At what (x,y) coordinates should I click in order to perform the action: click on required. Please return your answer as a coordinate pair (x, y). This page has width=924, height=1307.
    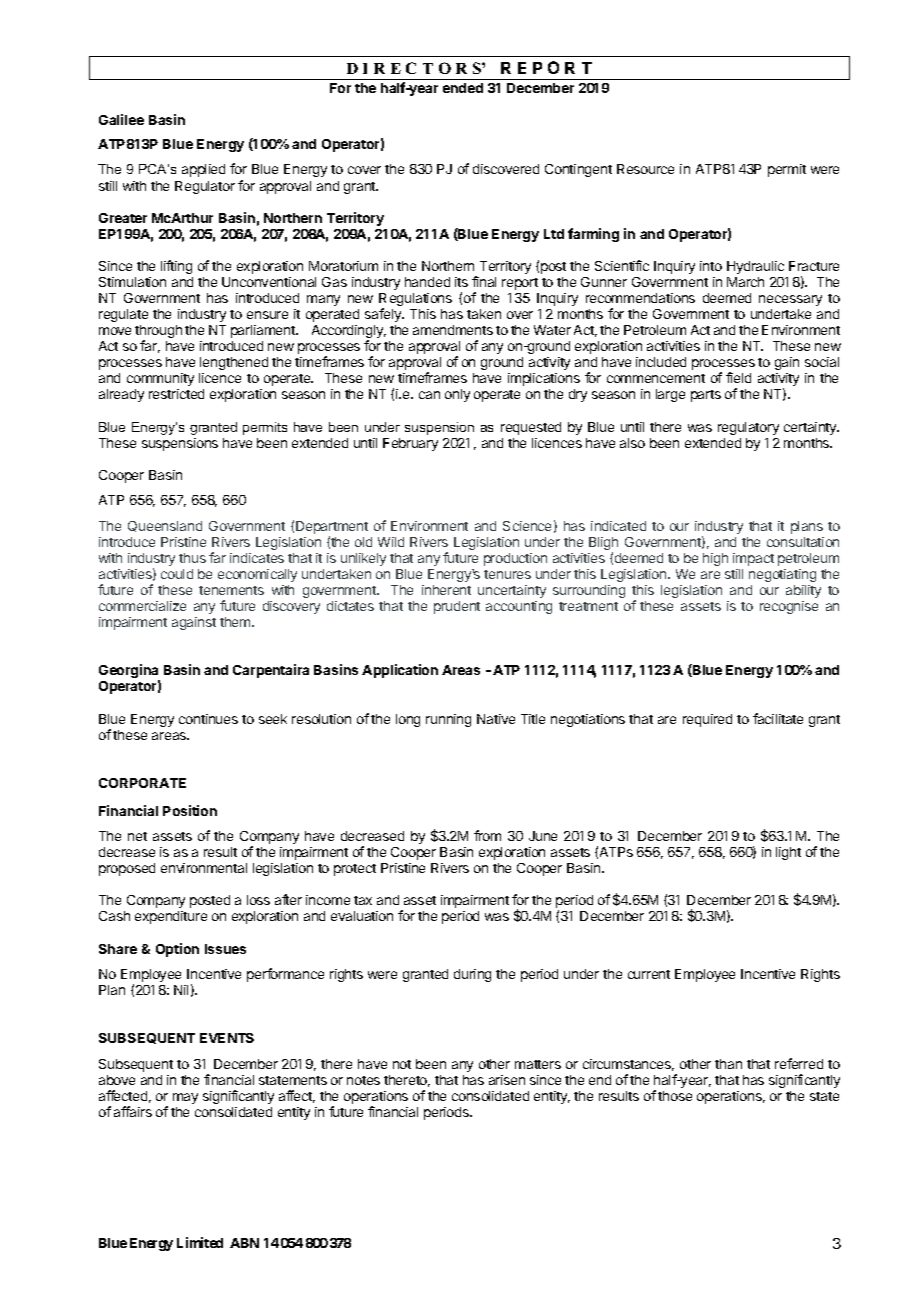
    Looking at the image, I should click on (707, 720).
